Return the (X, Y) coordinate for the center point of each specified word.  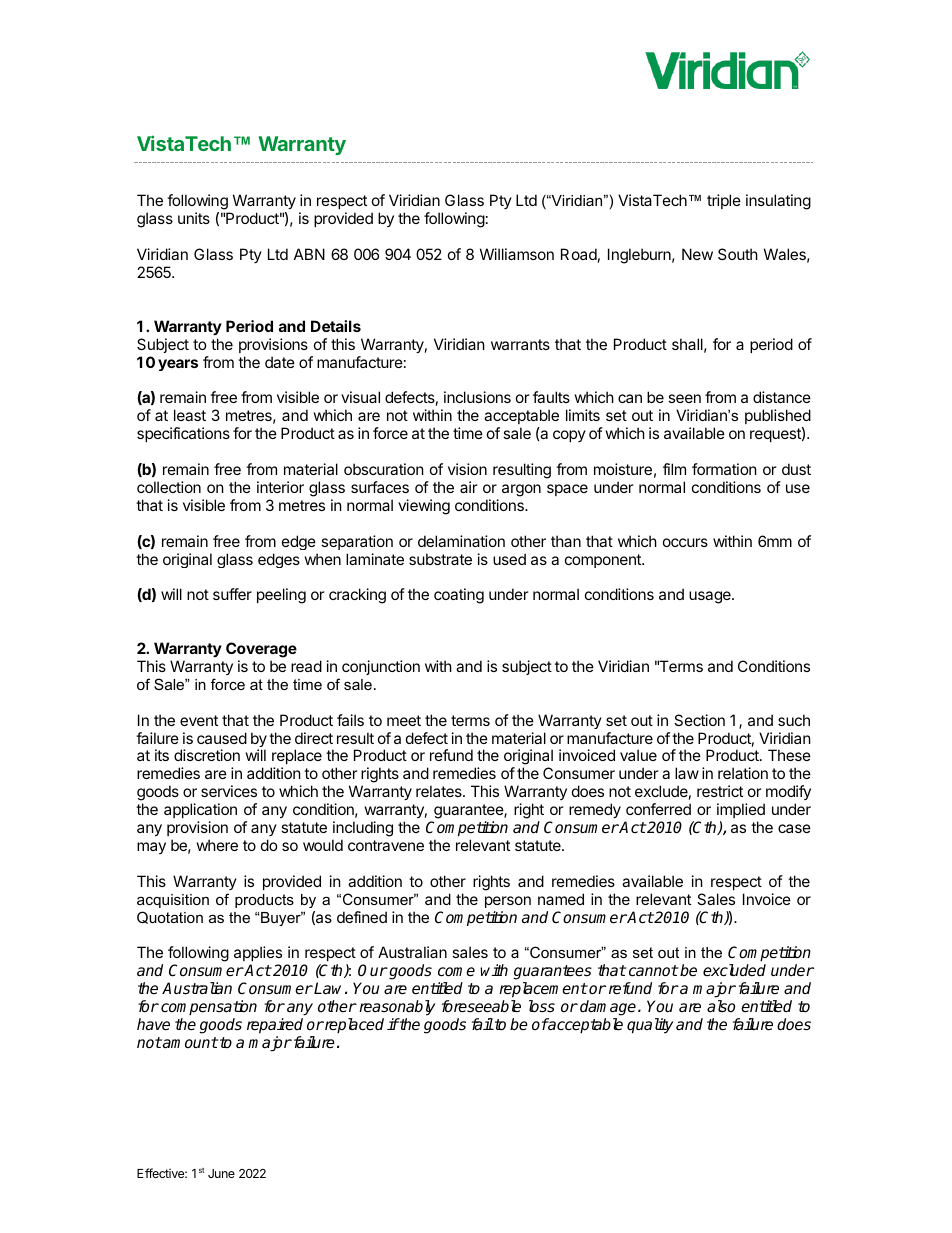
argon (521, 490)
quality (650, 1026)
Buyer (282, 919)
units (194, 218)
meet (404, 720)
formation (724, 469)
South (738, 254)
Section (699, 720)
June (221, 1173)
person (508, 902)
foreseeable (481, 1006)
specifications (183, 434)
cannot (653, 971)
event (199, 720)
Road (579, 254)
